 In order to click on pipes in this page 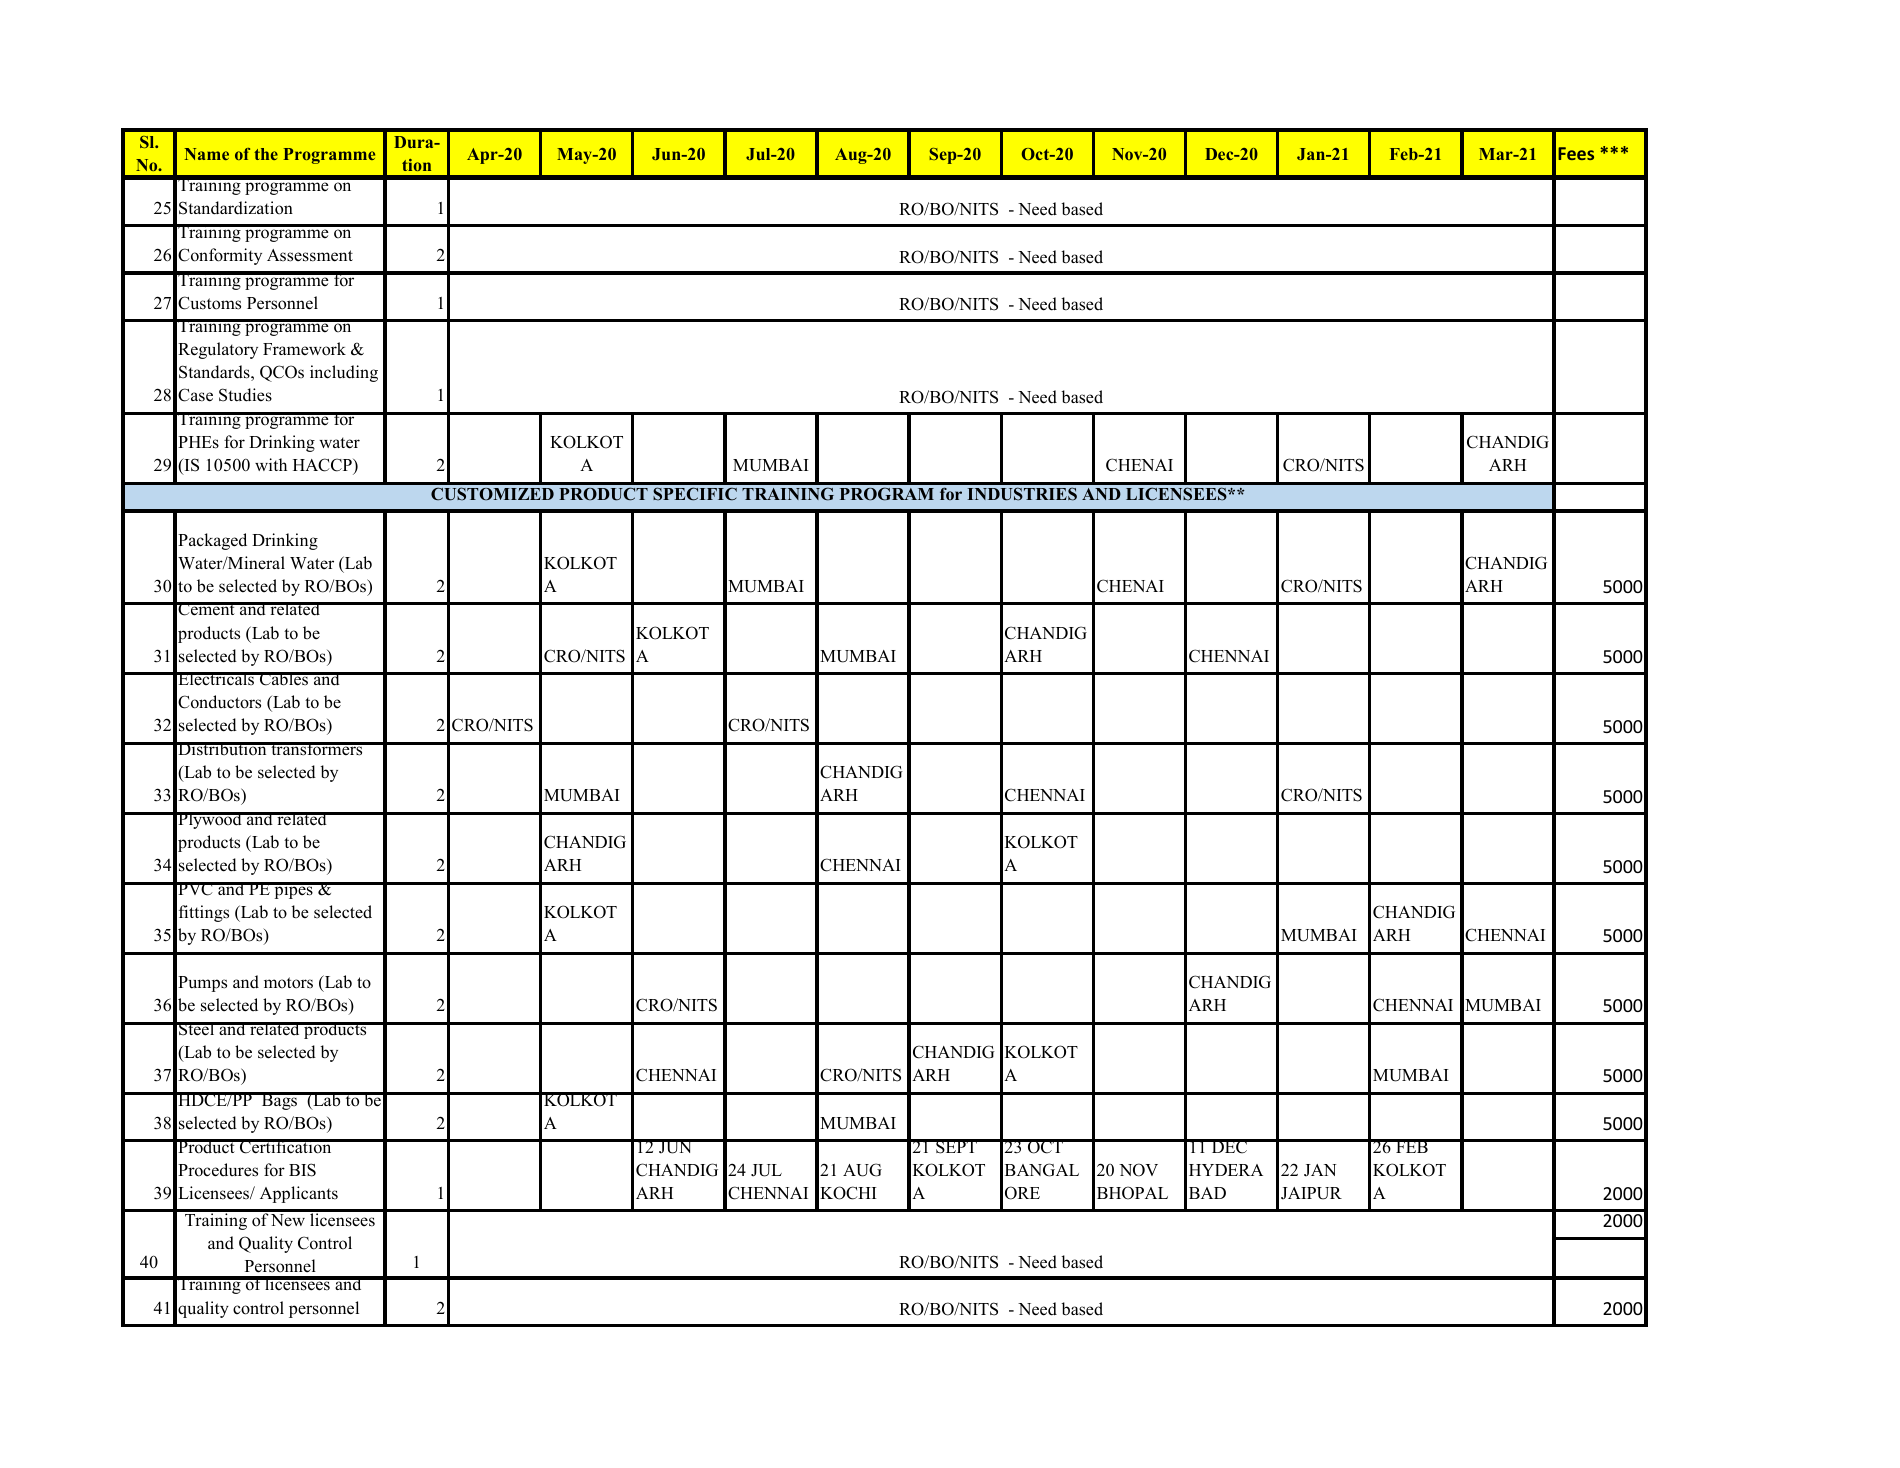, I will do `click(293, 890)`.
